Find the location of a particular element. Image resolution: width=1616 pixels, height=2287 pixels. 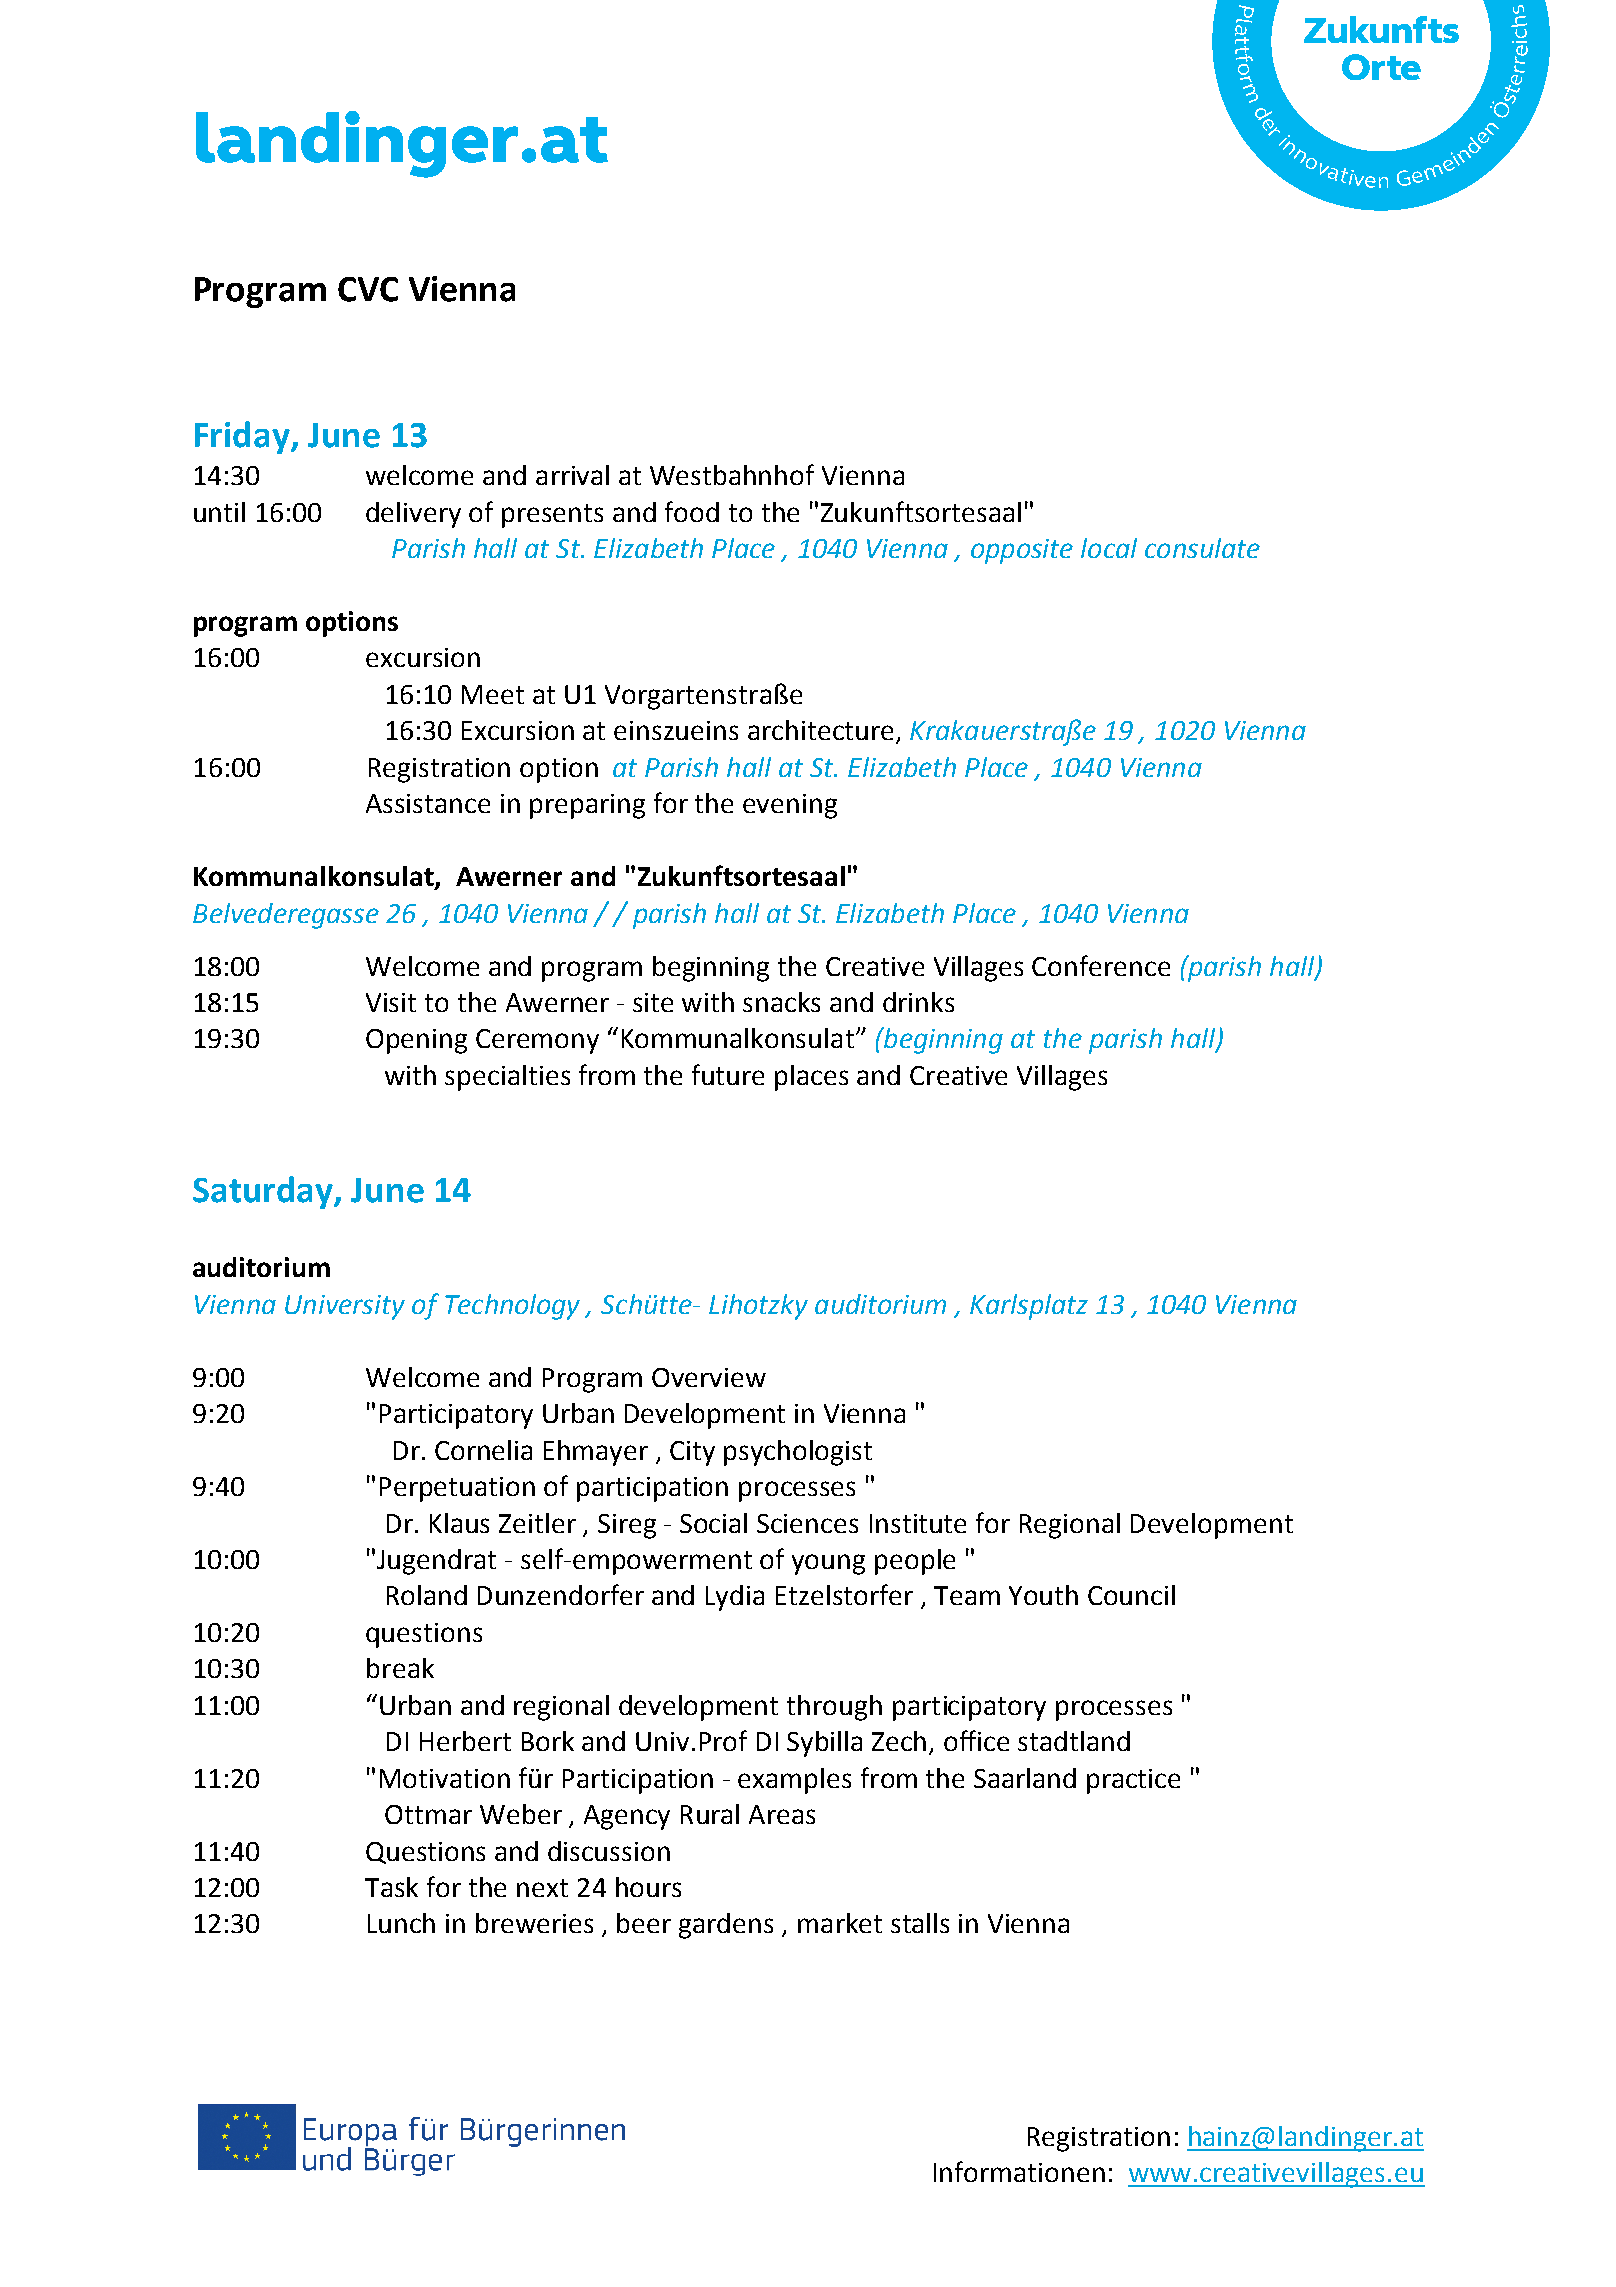

Conference is located at coordinates (1101, 965).
